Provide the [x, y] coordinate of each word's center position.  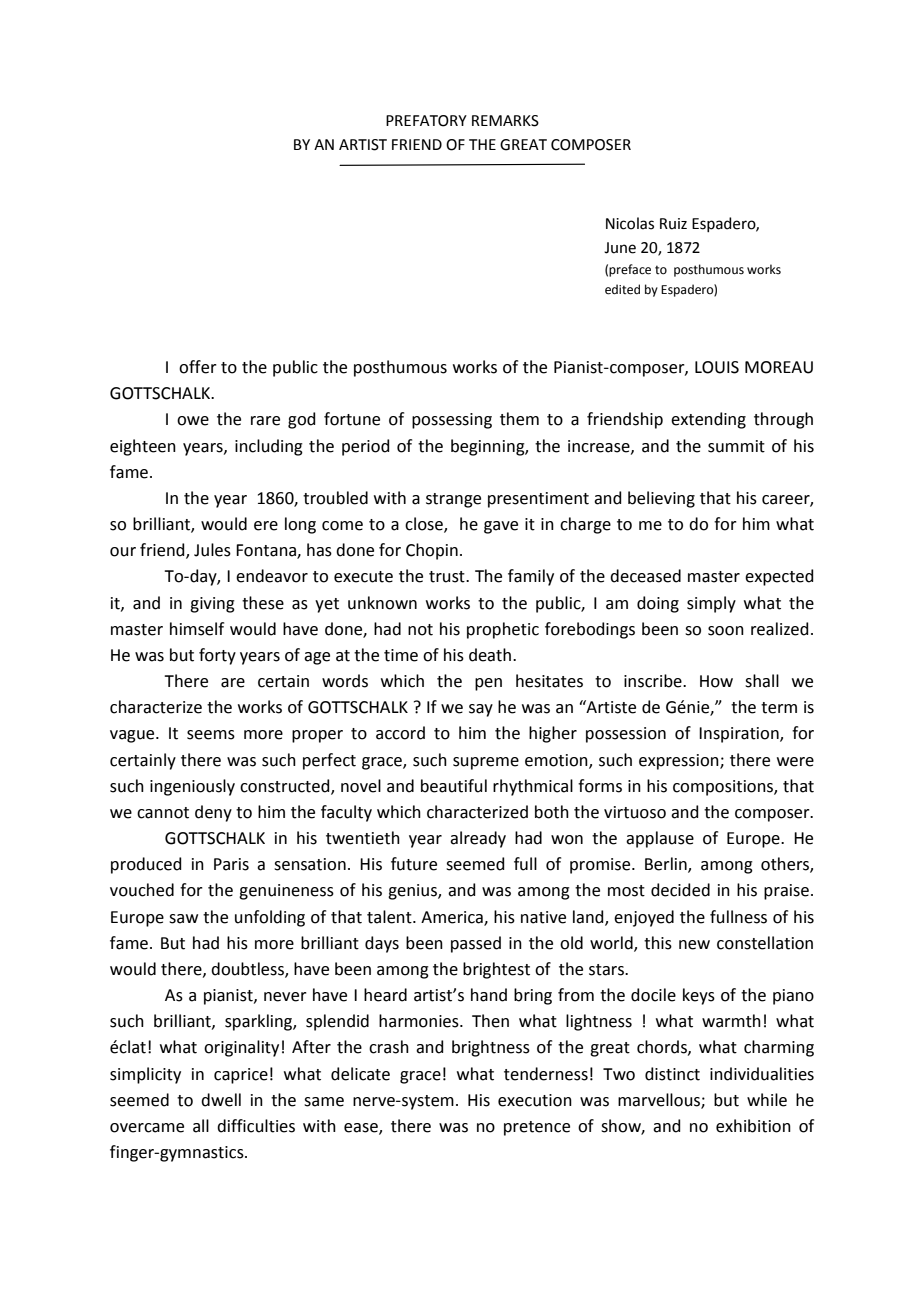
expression [680, 762]
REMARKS [505, 121]
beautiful [454, 786]
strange [453, 500]
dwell [221, 1100]
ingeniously [192, 787]
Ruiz [673, 224]
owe [193, 421]
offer [198, 367]
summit [736, 446]
